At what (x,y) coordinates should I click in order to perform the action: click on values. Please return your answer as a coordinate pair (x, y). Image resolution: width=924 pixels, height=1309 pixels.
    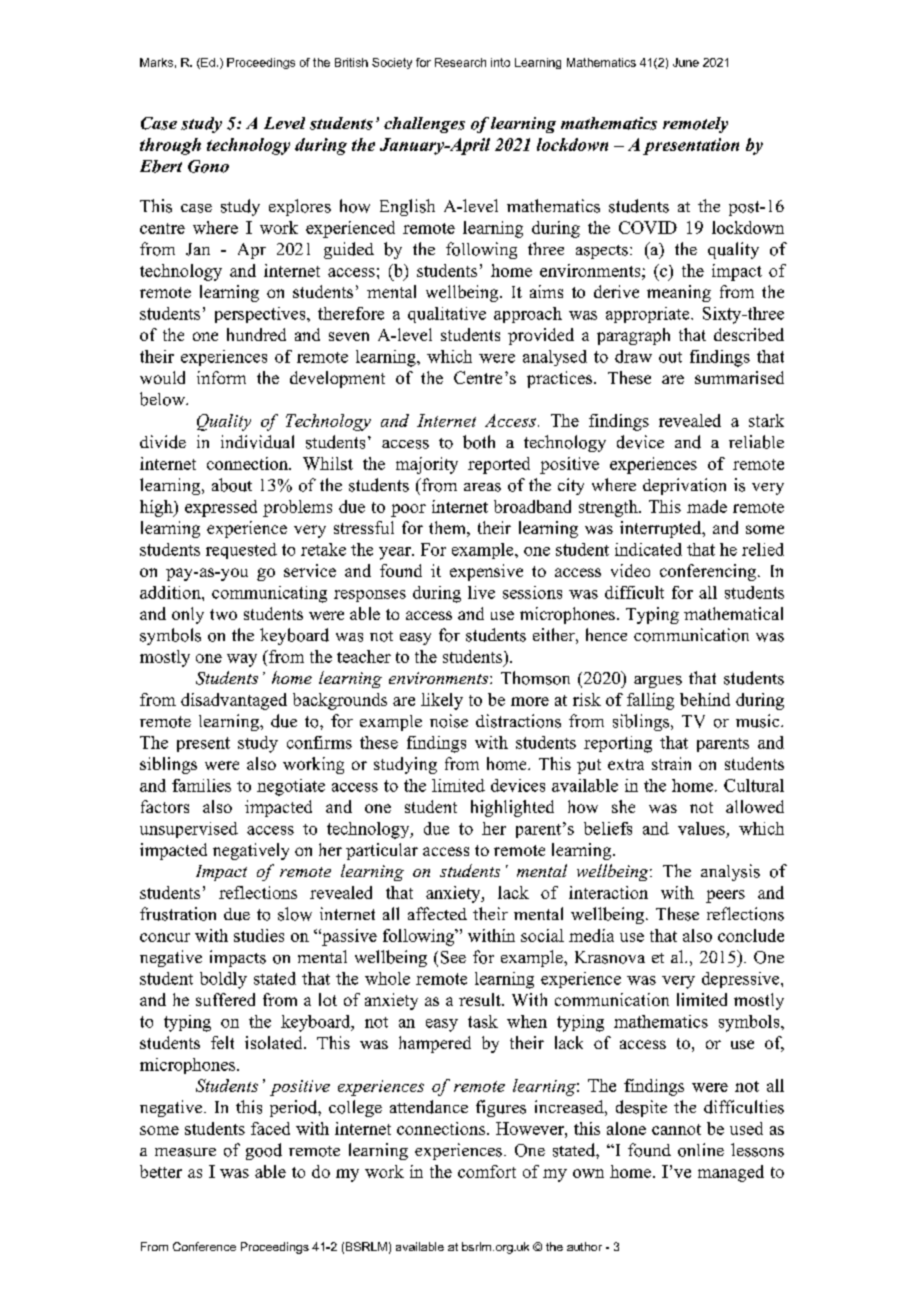
    Looking at the image, I should click on (701, 828).
